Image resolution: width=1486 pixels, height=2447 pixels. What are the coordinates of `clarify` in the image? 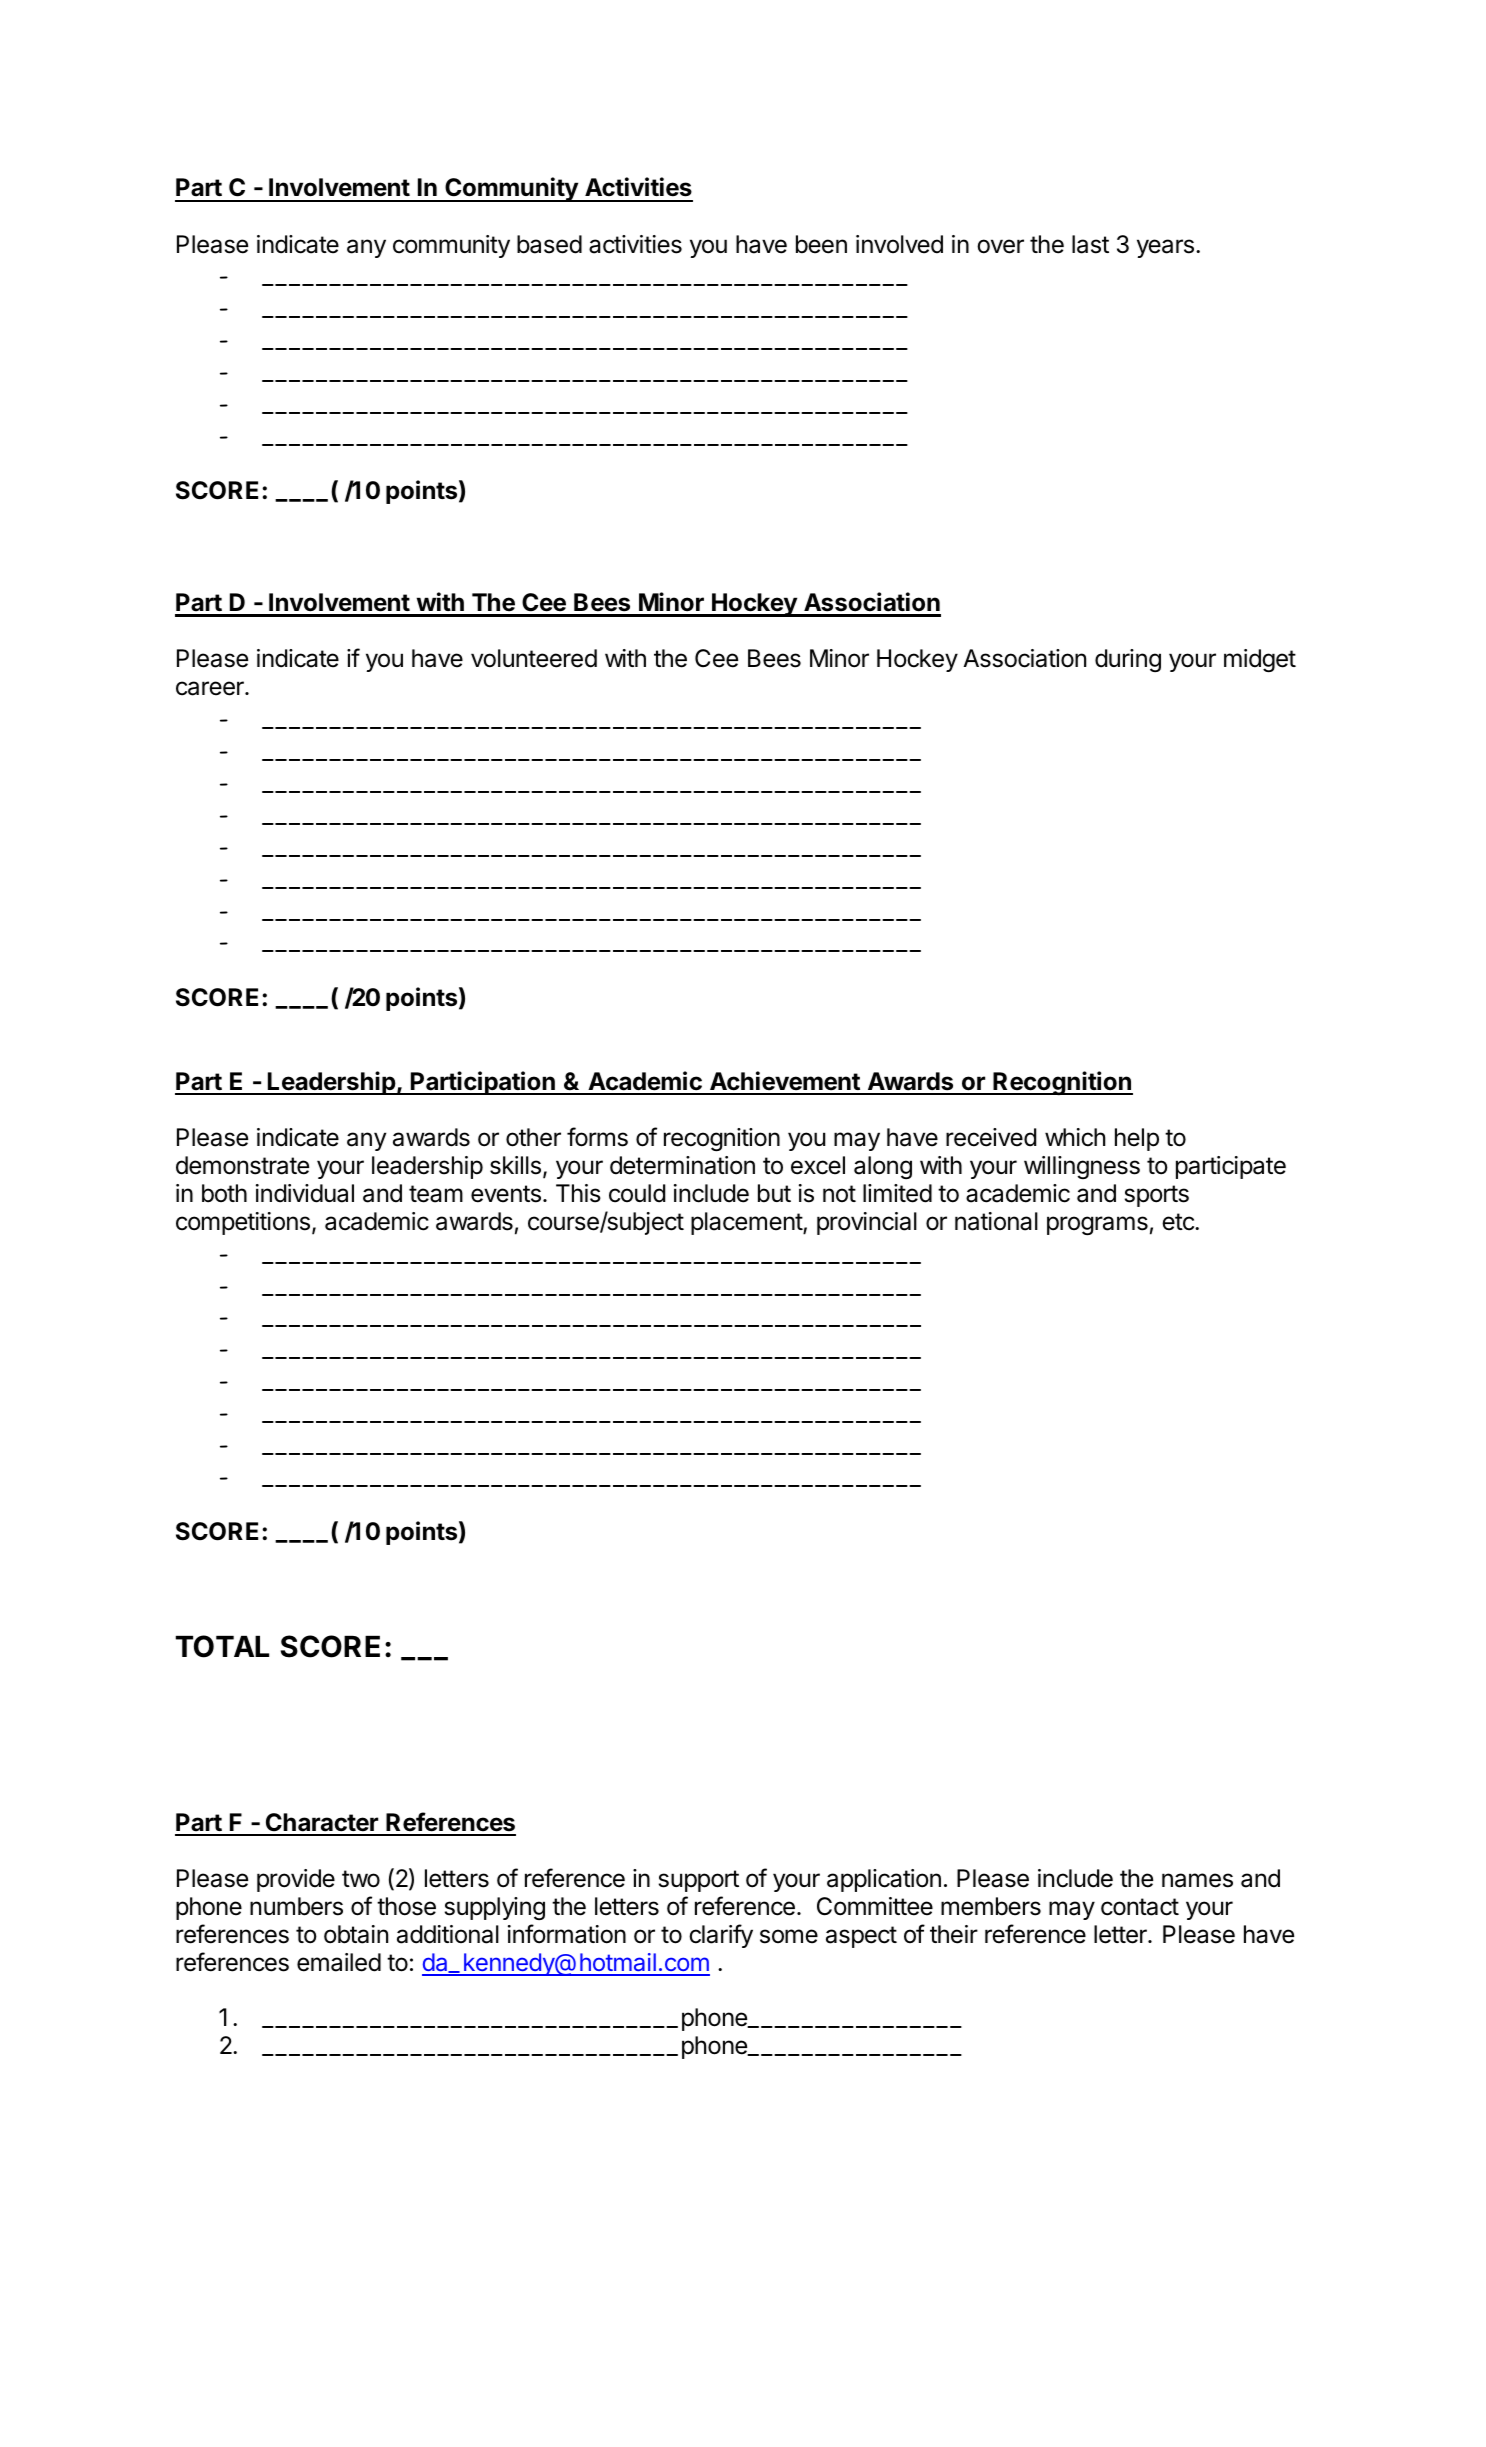 It's located at (721, 1936).
